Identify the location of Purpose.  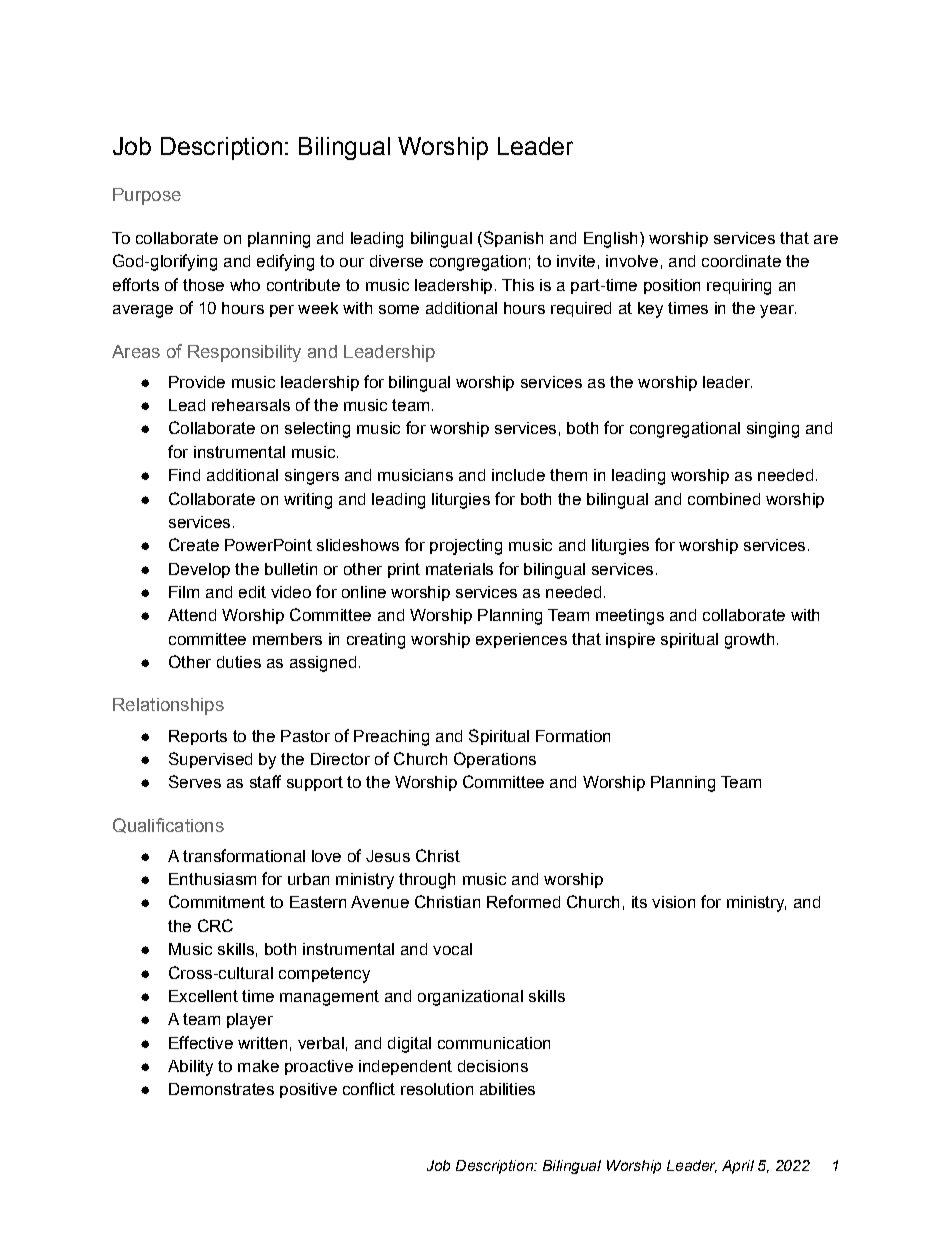
(147, 196).
